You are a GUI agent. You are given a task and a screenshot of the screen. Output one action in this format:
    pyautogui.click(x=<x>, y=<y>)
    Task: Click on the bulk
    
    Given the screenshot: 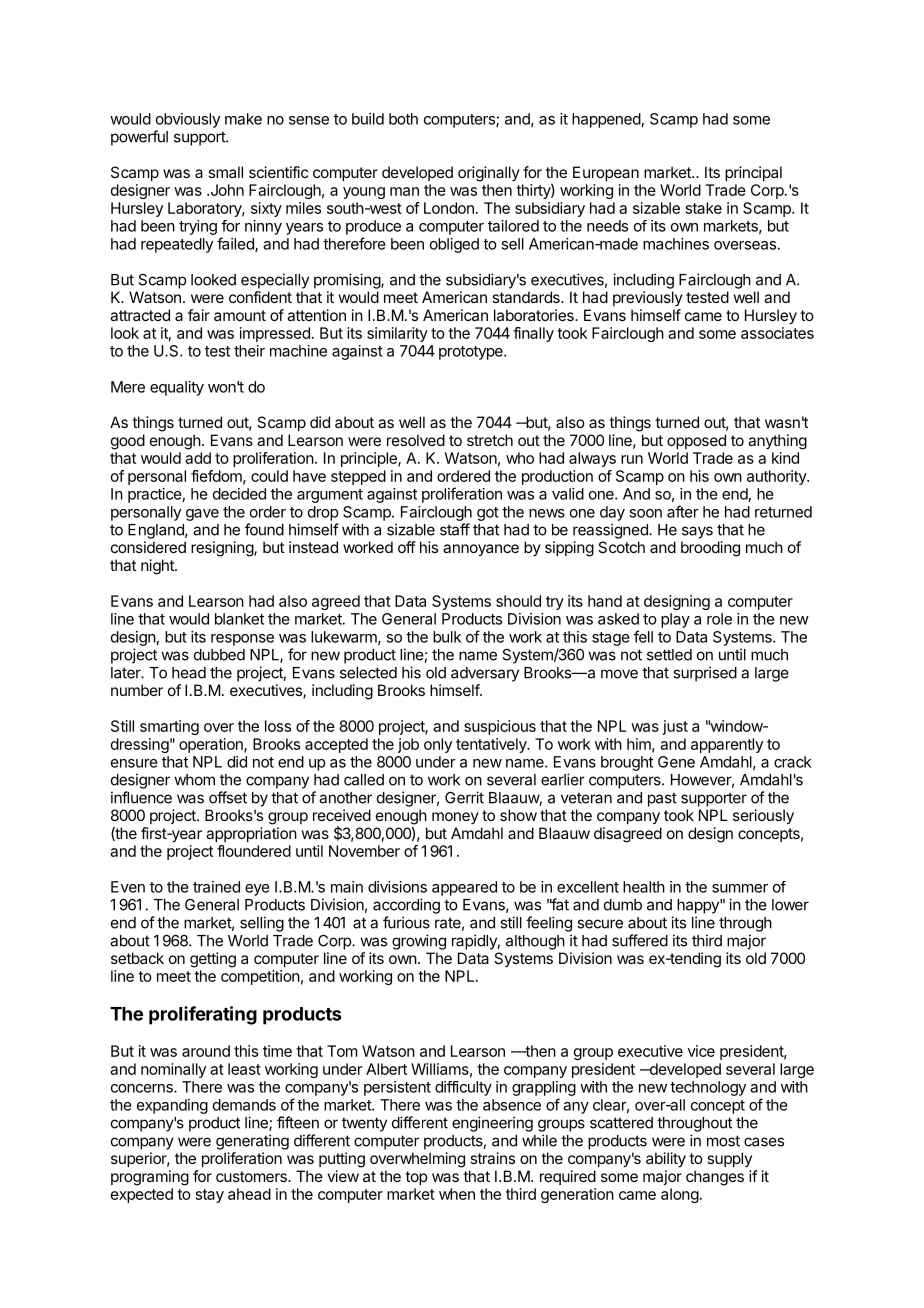 What is the action you would take?
    pyautogui.click(x=447, y=637)
